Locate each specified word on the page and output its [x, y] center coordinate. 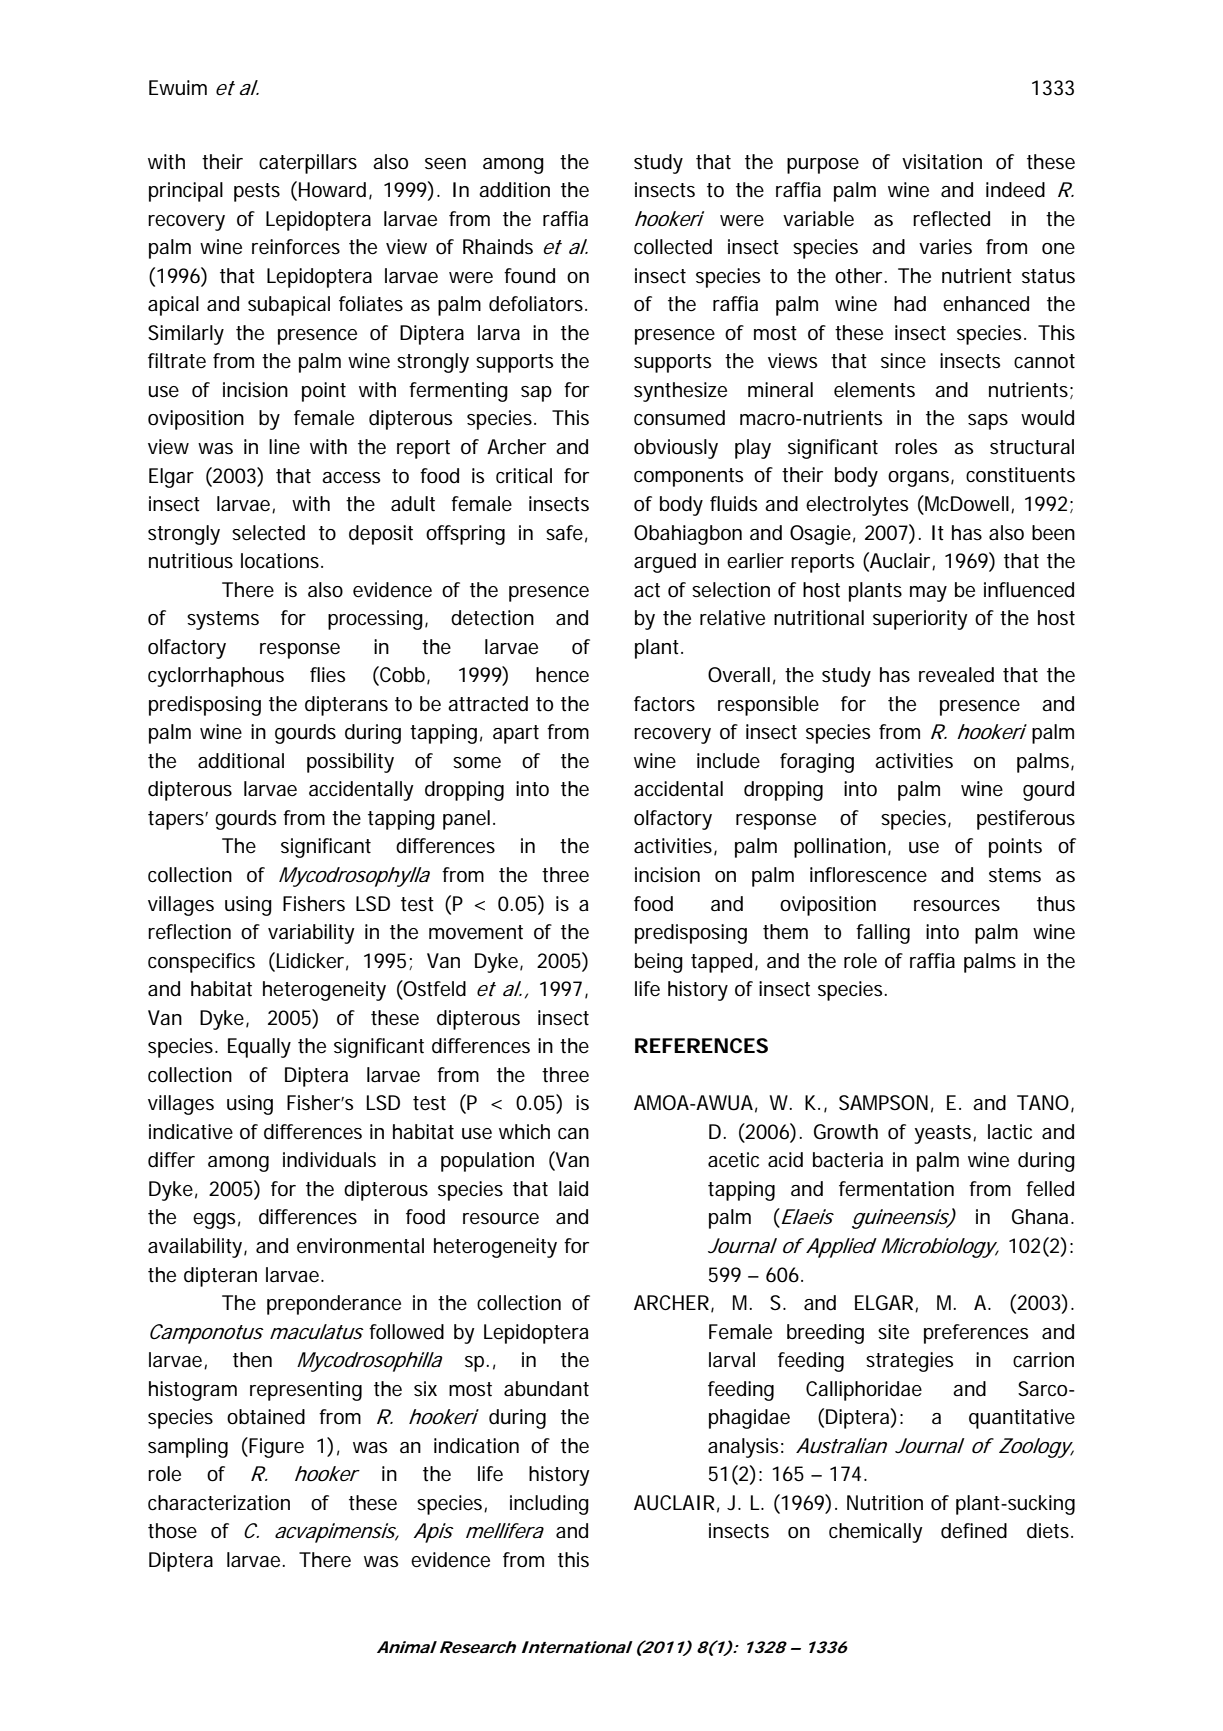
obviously [676, 449]
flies [327, 675]
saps [988, 422]
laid [573, 1188]
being [659, 963]
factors [664, 704]
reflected [951, 219]
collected [673, 247]
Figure [275, 1447]
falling [883, 934]
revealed [956, 675]
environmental [360, 1246]
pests [257, 192]
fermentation [896, 1189]
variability [311, 934]
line [284, 446]
